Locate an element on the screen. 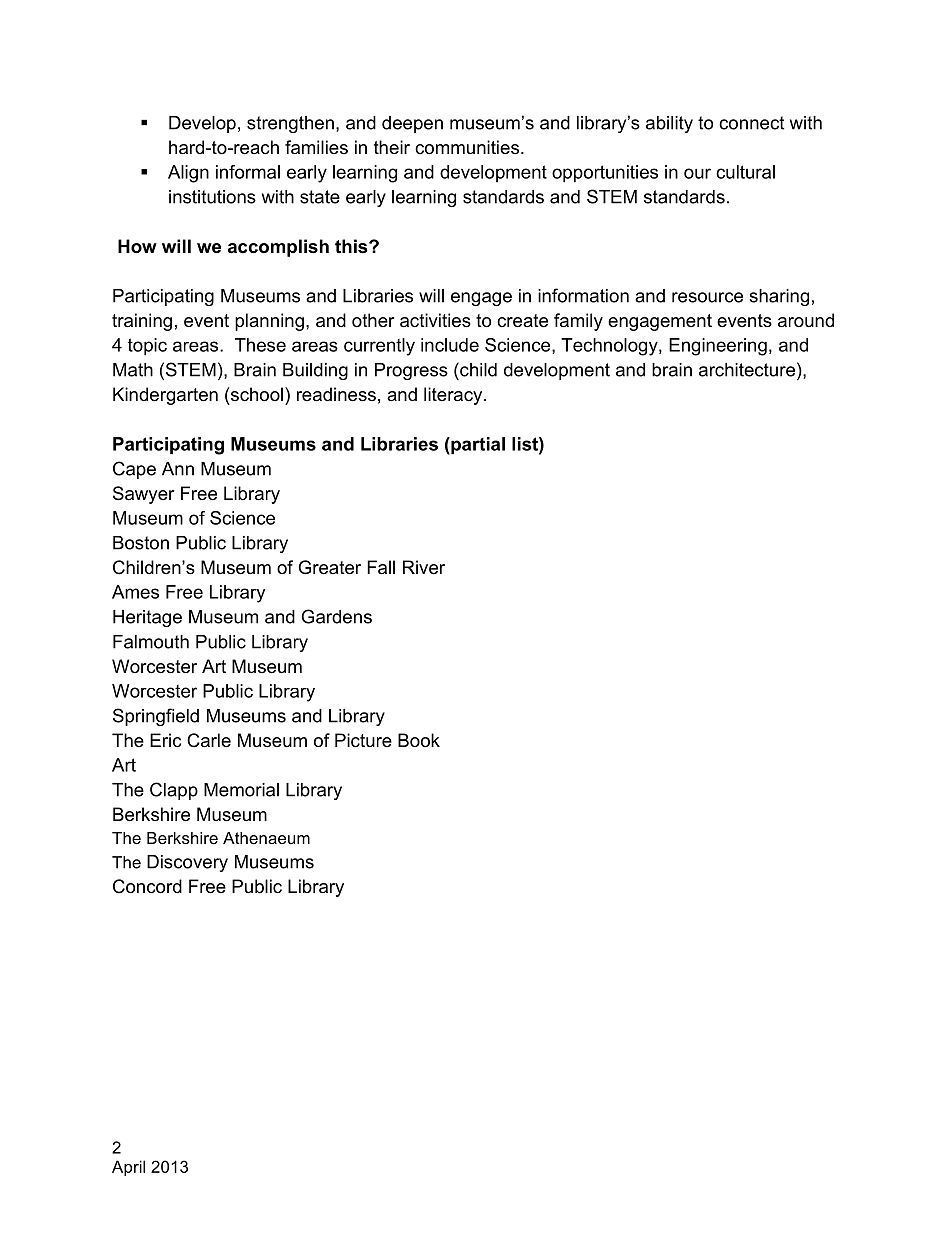 This screenshot has width=952, height=1233. communities is located at coordinates (467, 147).
